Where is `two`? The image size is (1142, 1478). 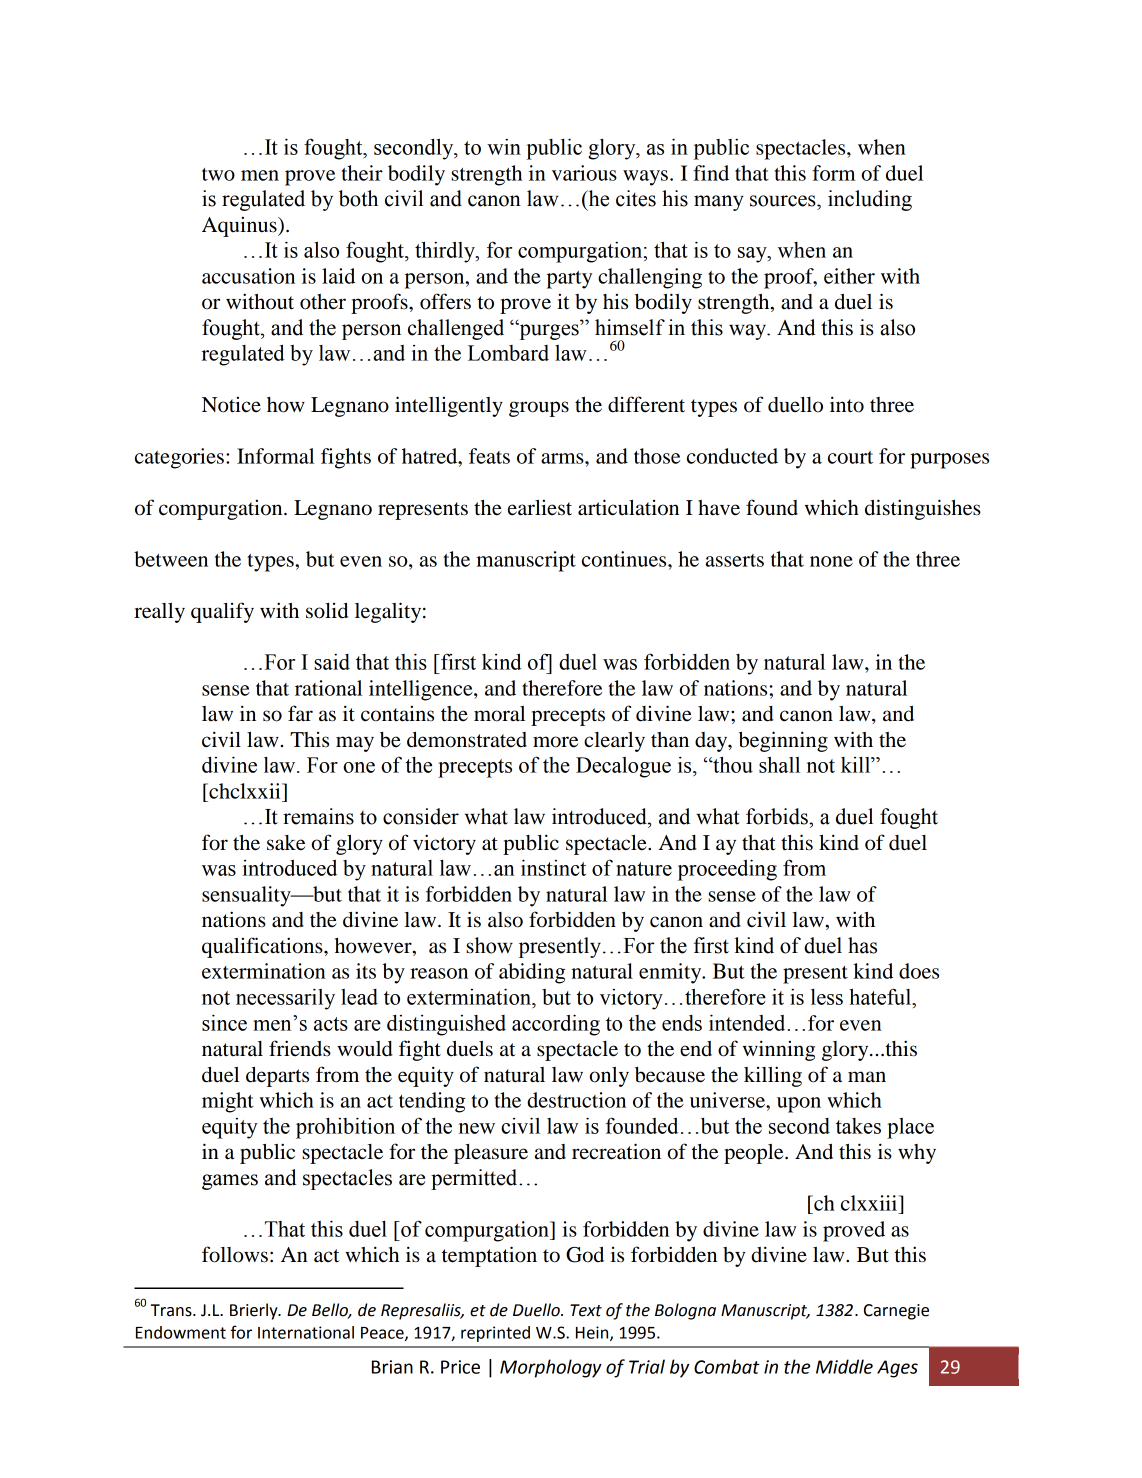 two is located at coordinates (218, 174).
